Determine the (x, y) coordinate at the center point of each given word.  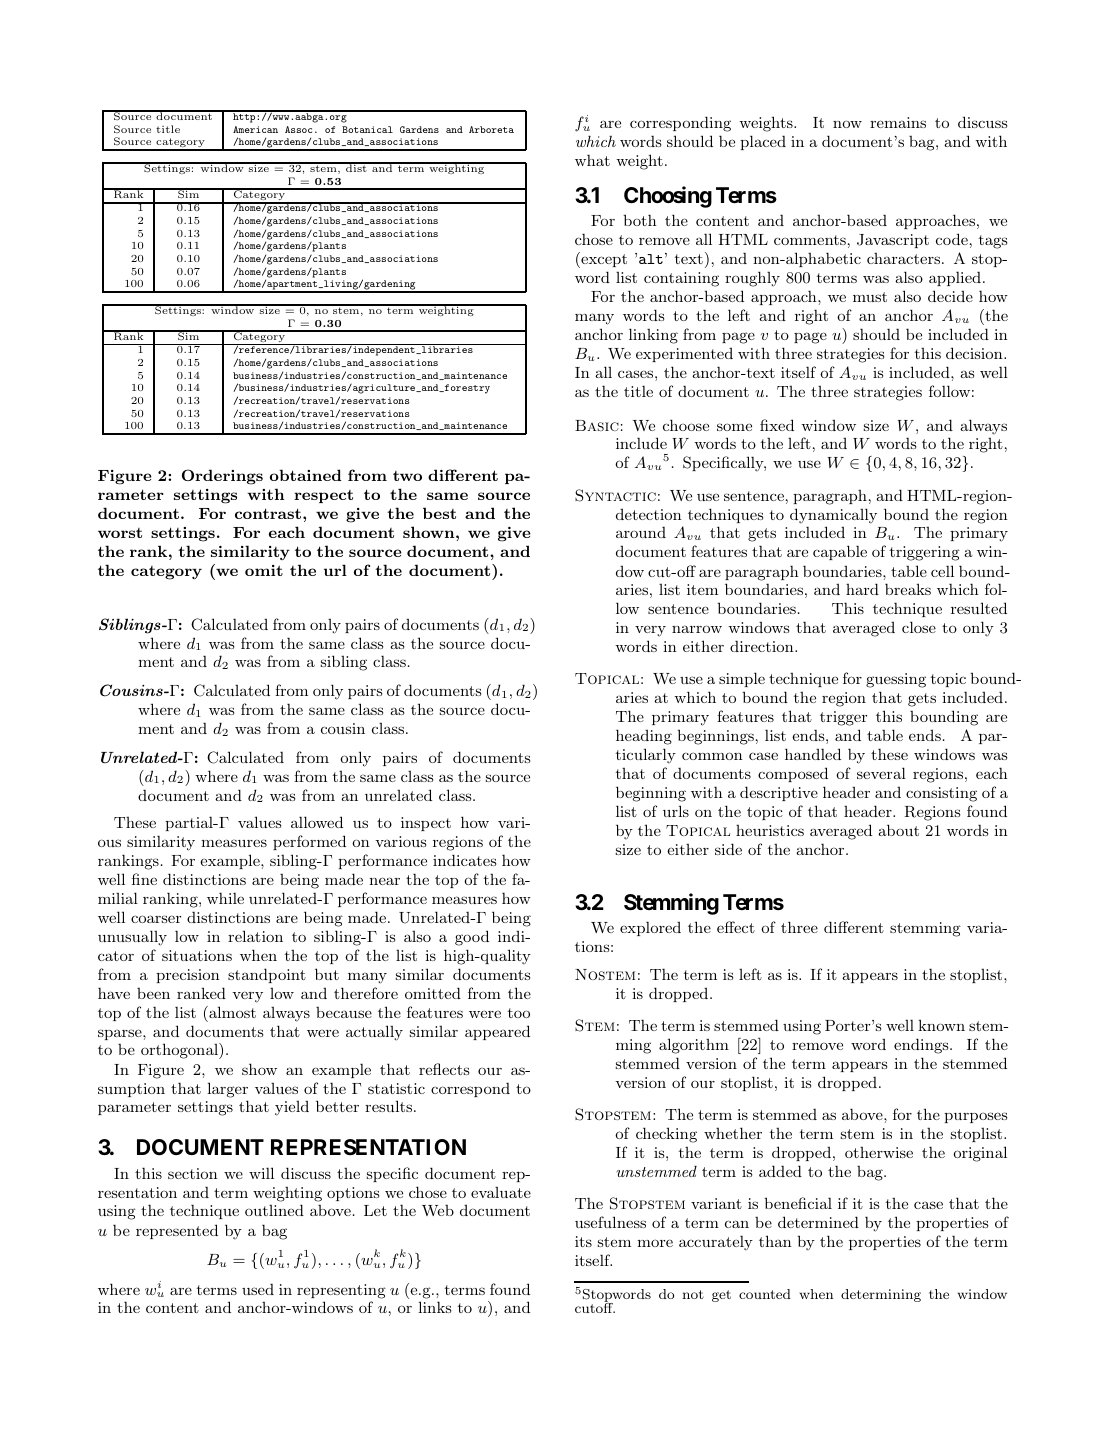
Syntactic (615, 495)
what (592, 160)
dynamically (833, 516)
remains (898, 122)
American (255, 129)
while (225, 898)
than (775, 1241)
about (898, 830)
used (258, 1289)
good (472, 938)
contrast (269, 513)
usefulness (610, 1222)
